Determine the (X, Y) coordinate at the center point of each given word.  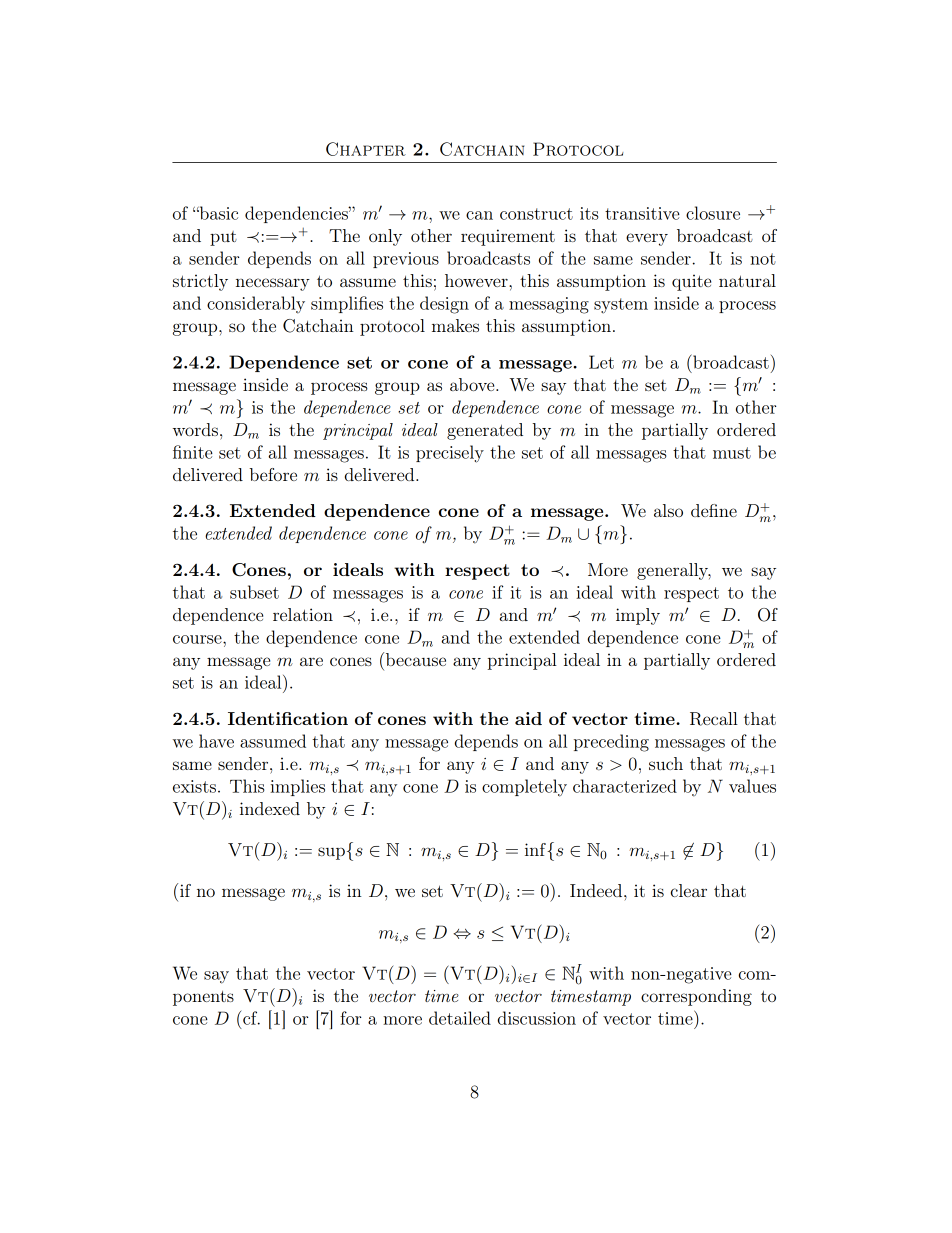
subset (254, 592)
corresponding (696, 997)
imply (638, 616)
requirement (508, 237)
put (223, 238)
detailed (460, 1018)
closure (713, 213)
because (414, 659)
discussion (537, 1018)
